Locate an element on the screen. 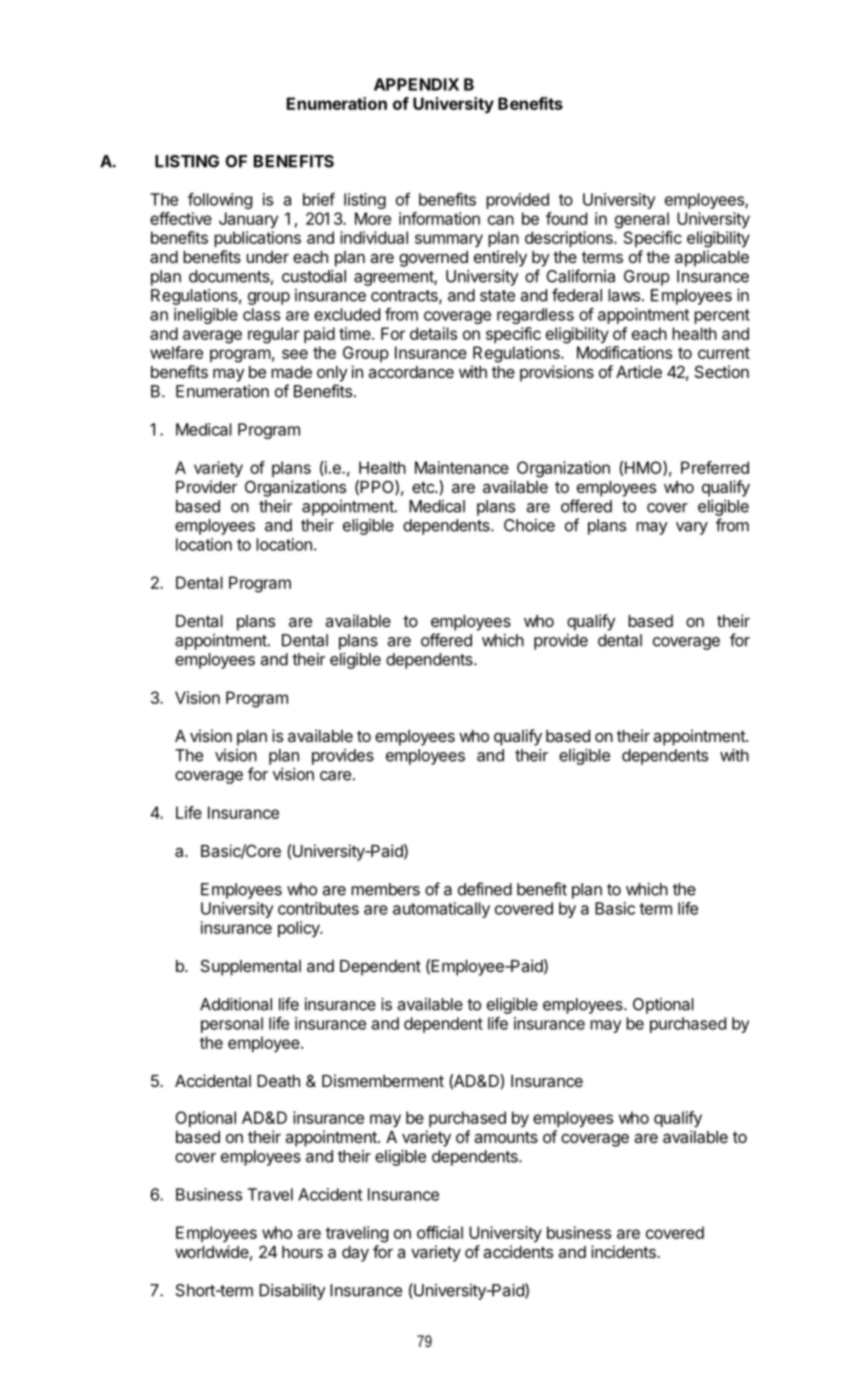  Choice is located at coordinates (529, 525).
